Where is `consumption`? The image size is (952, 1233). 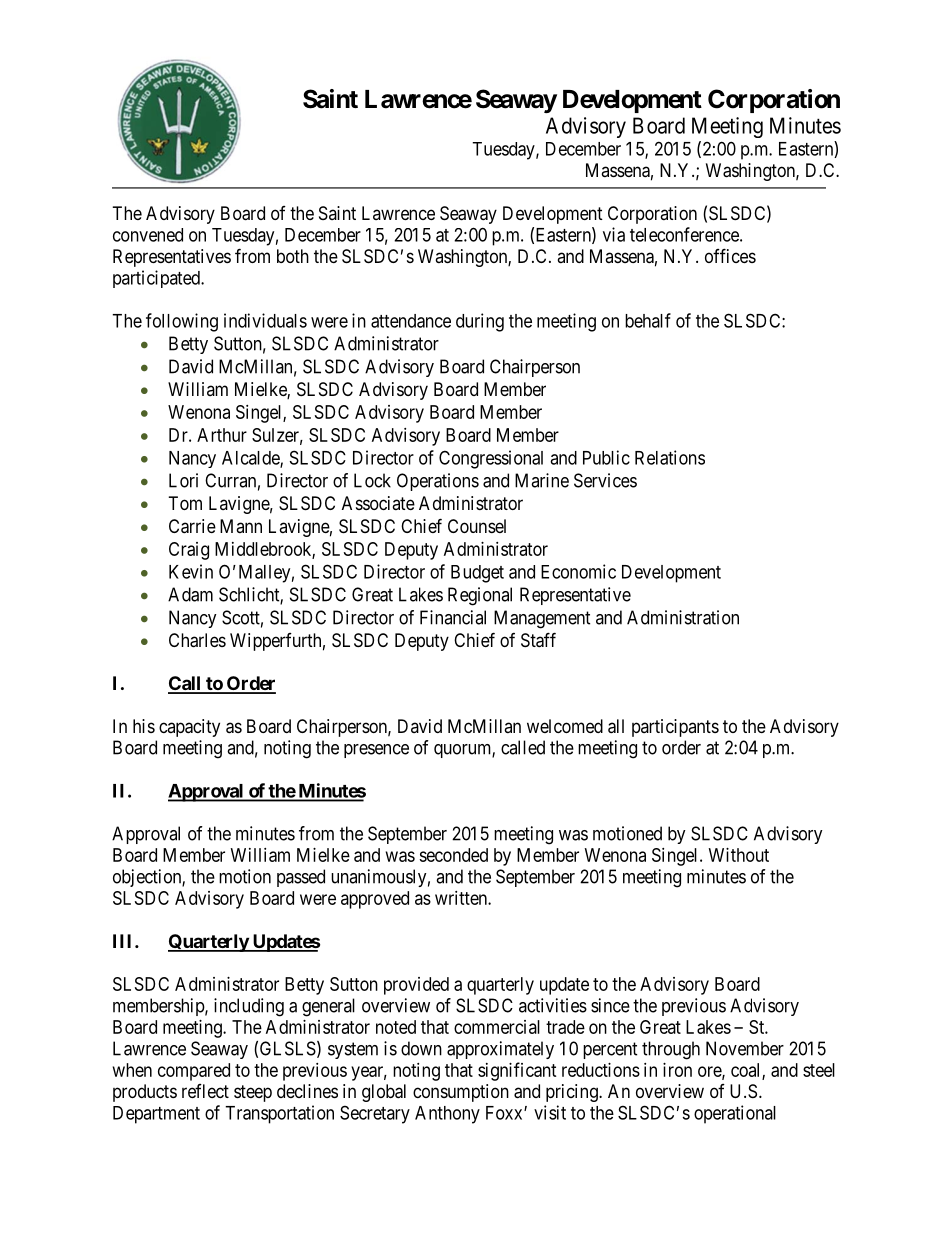 consumption is located at coordinates (461, 1093).
